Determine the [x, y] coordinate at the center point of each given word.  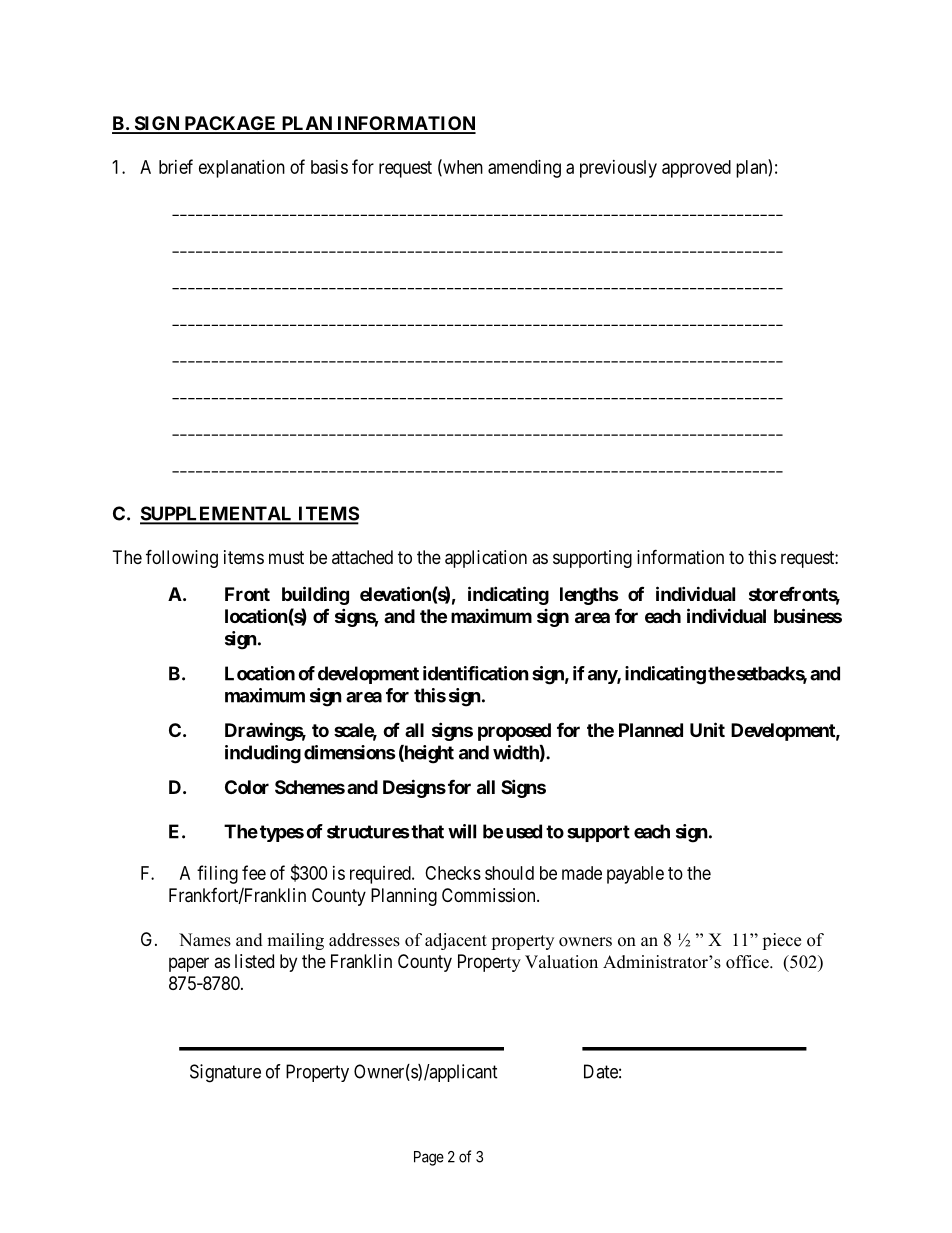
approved [696, 169]
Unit [707, 729]
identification [476, 673]
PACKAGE [230, 124]
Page [429, 1158]
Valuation [561, 962]
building [315, 595]
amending [524, 169]
